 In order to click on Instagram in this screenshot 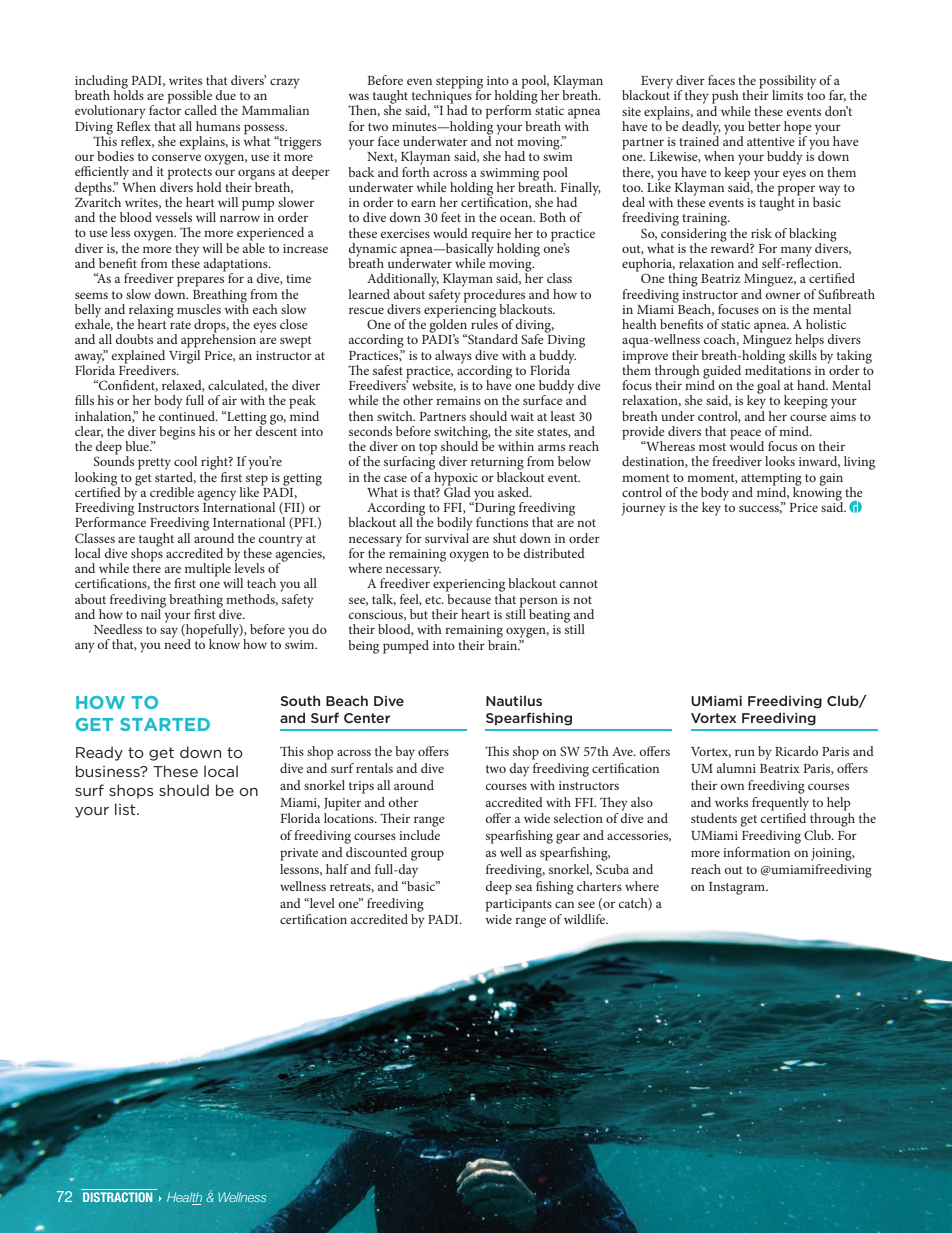, I will do `click(738, 888)`.
